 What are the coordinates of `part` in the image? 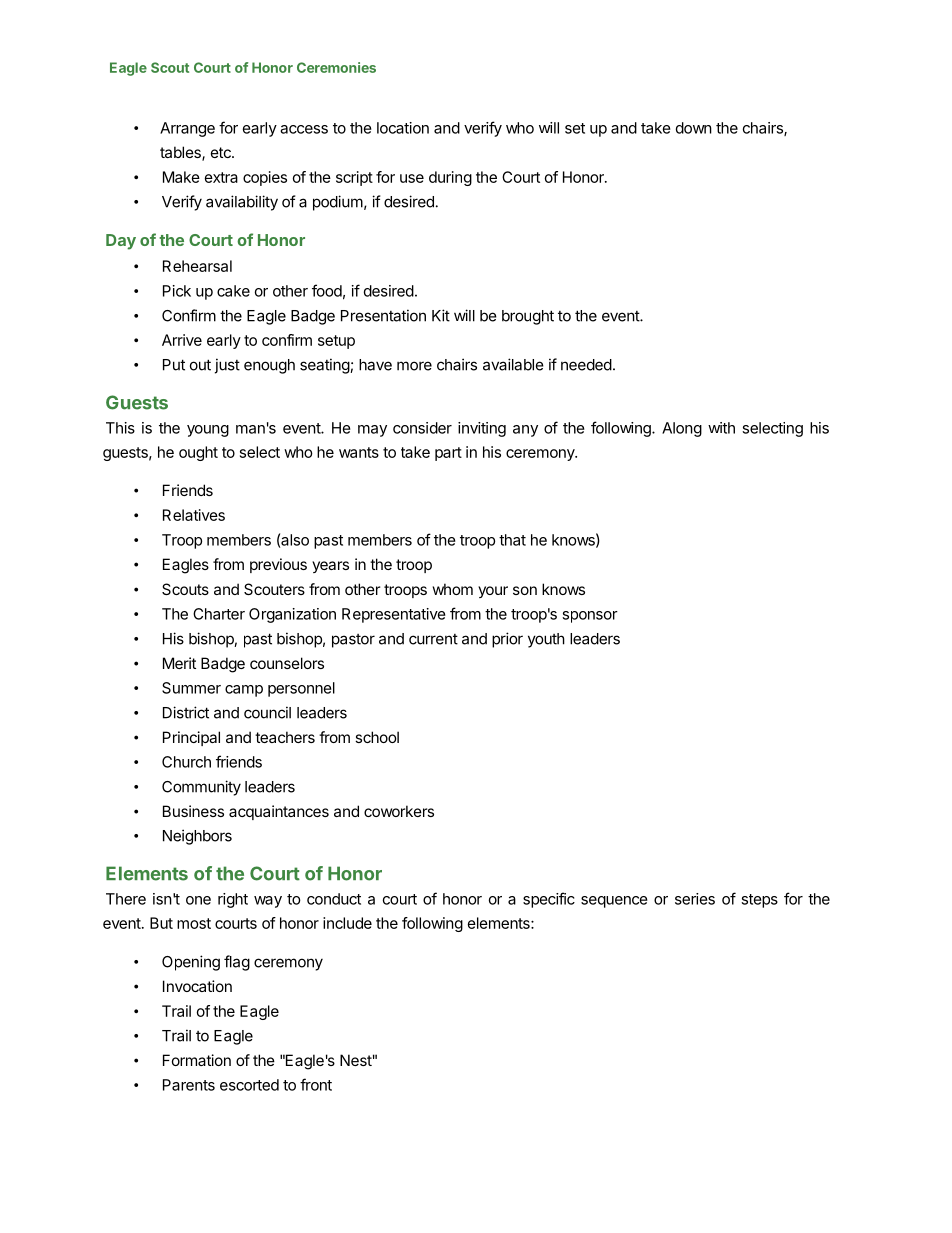 It's located at (448, 454).
